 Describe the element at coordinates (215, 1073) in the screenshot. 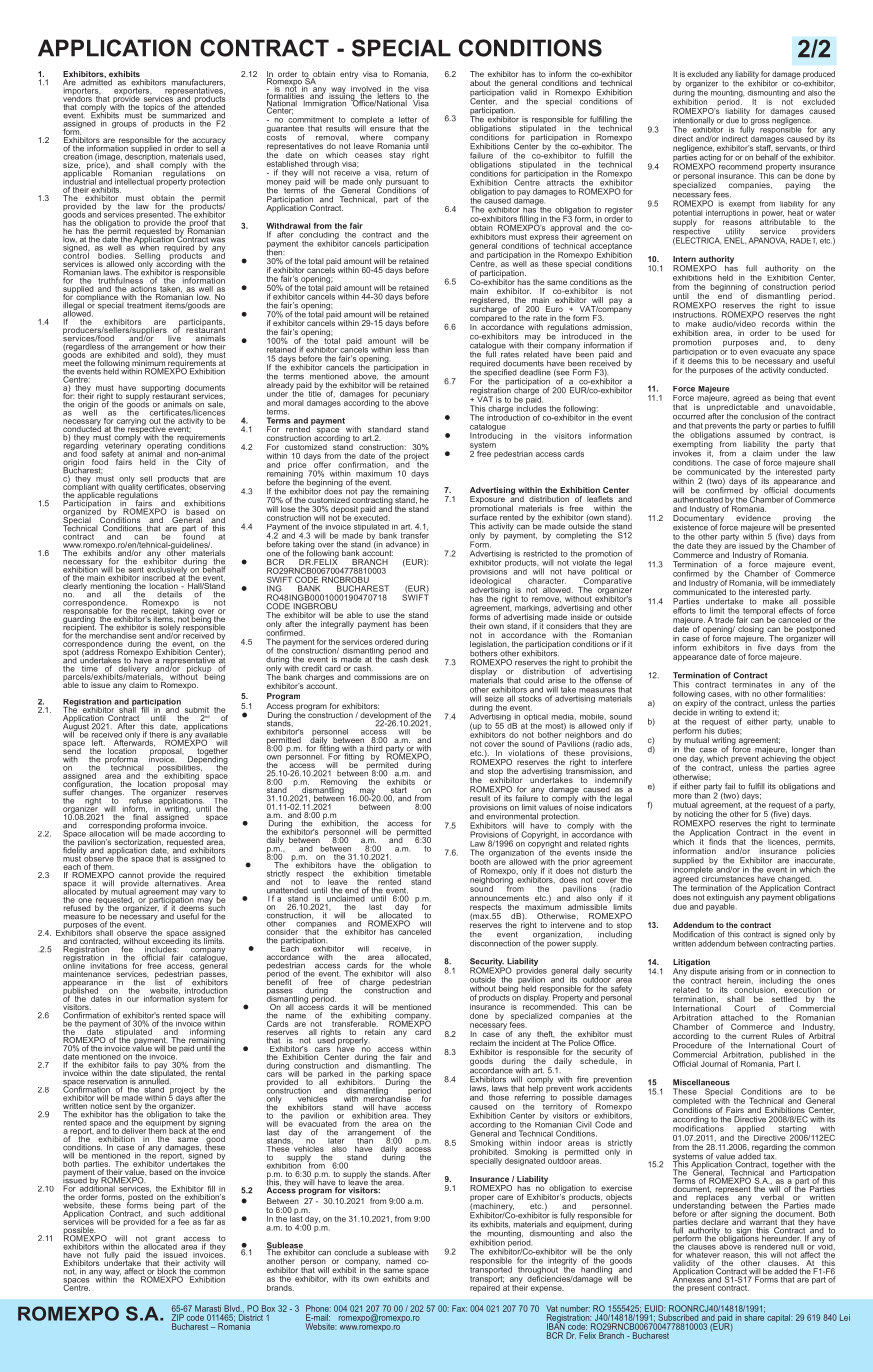

I see `rental` at that location.
